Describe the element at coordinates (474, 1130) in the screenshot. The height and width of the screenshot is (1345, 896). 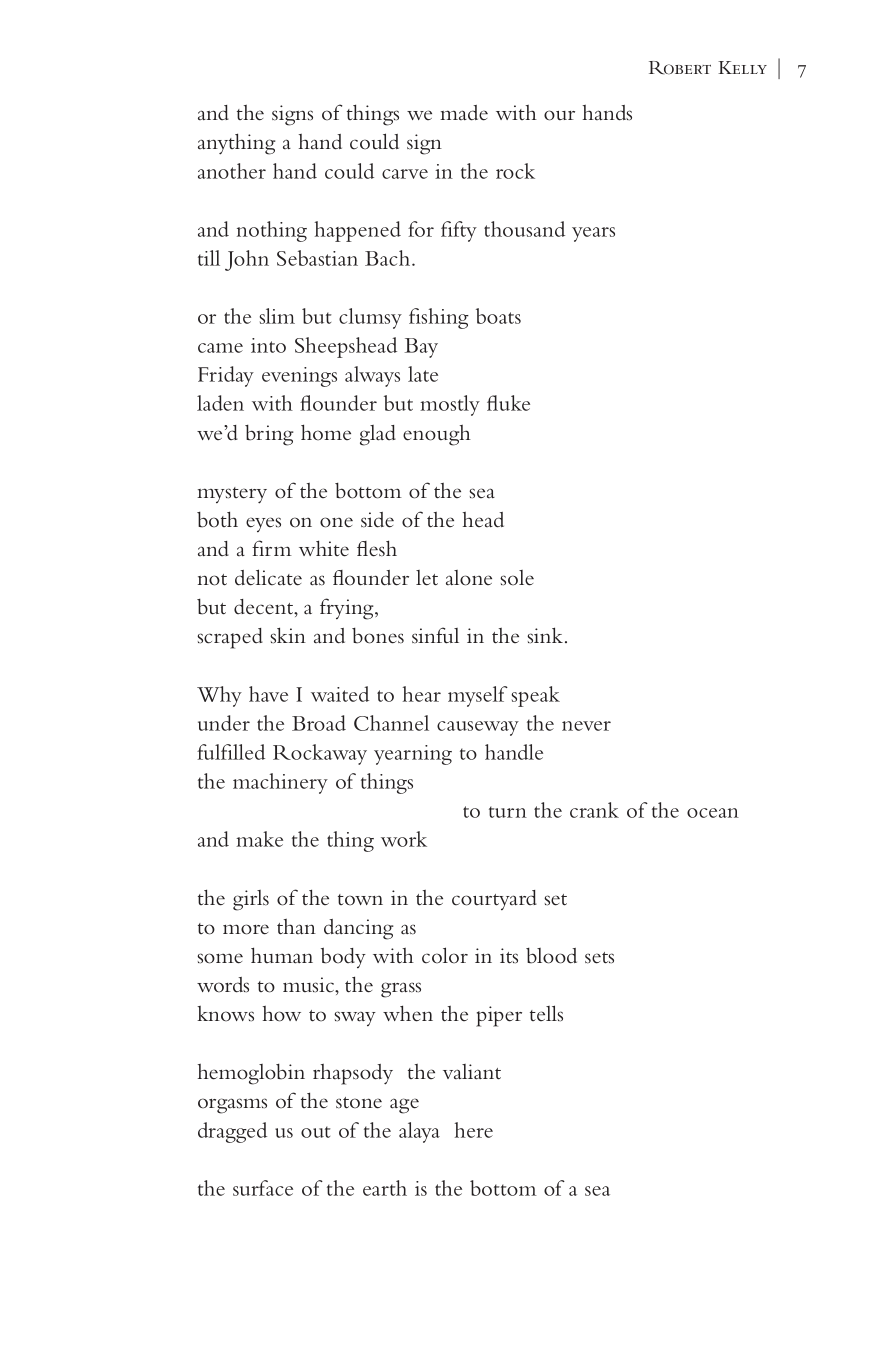
I see `here` at that location.
